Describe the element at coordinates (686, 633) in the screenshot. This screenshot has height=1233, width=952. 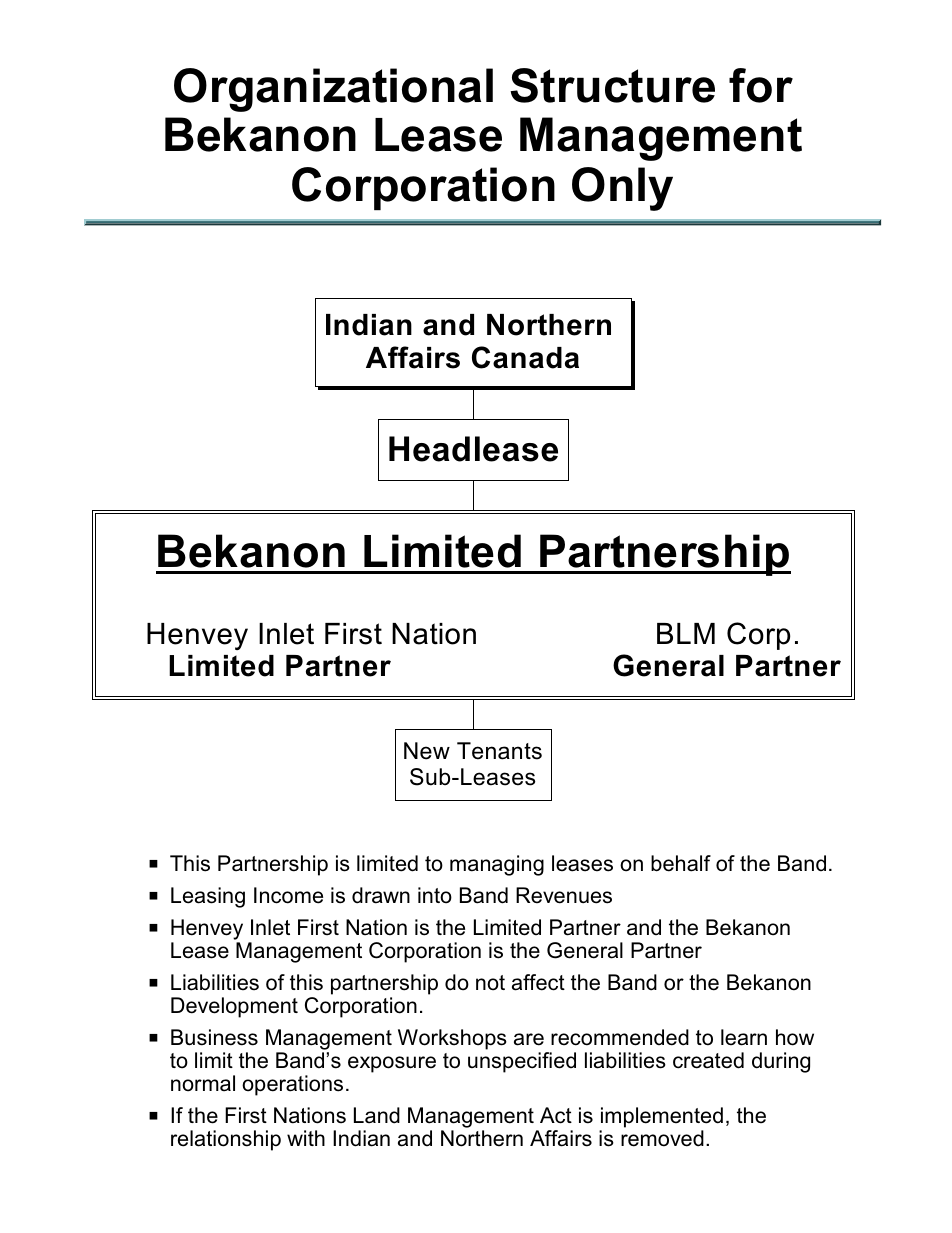
I see `BLM` at that location.
